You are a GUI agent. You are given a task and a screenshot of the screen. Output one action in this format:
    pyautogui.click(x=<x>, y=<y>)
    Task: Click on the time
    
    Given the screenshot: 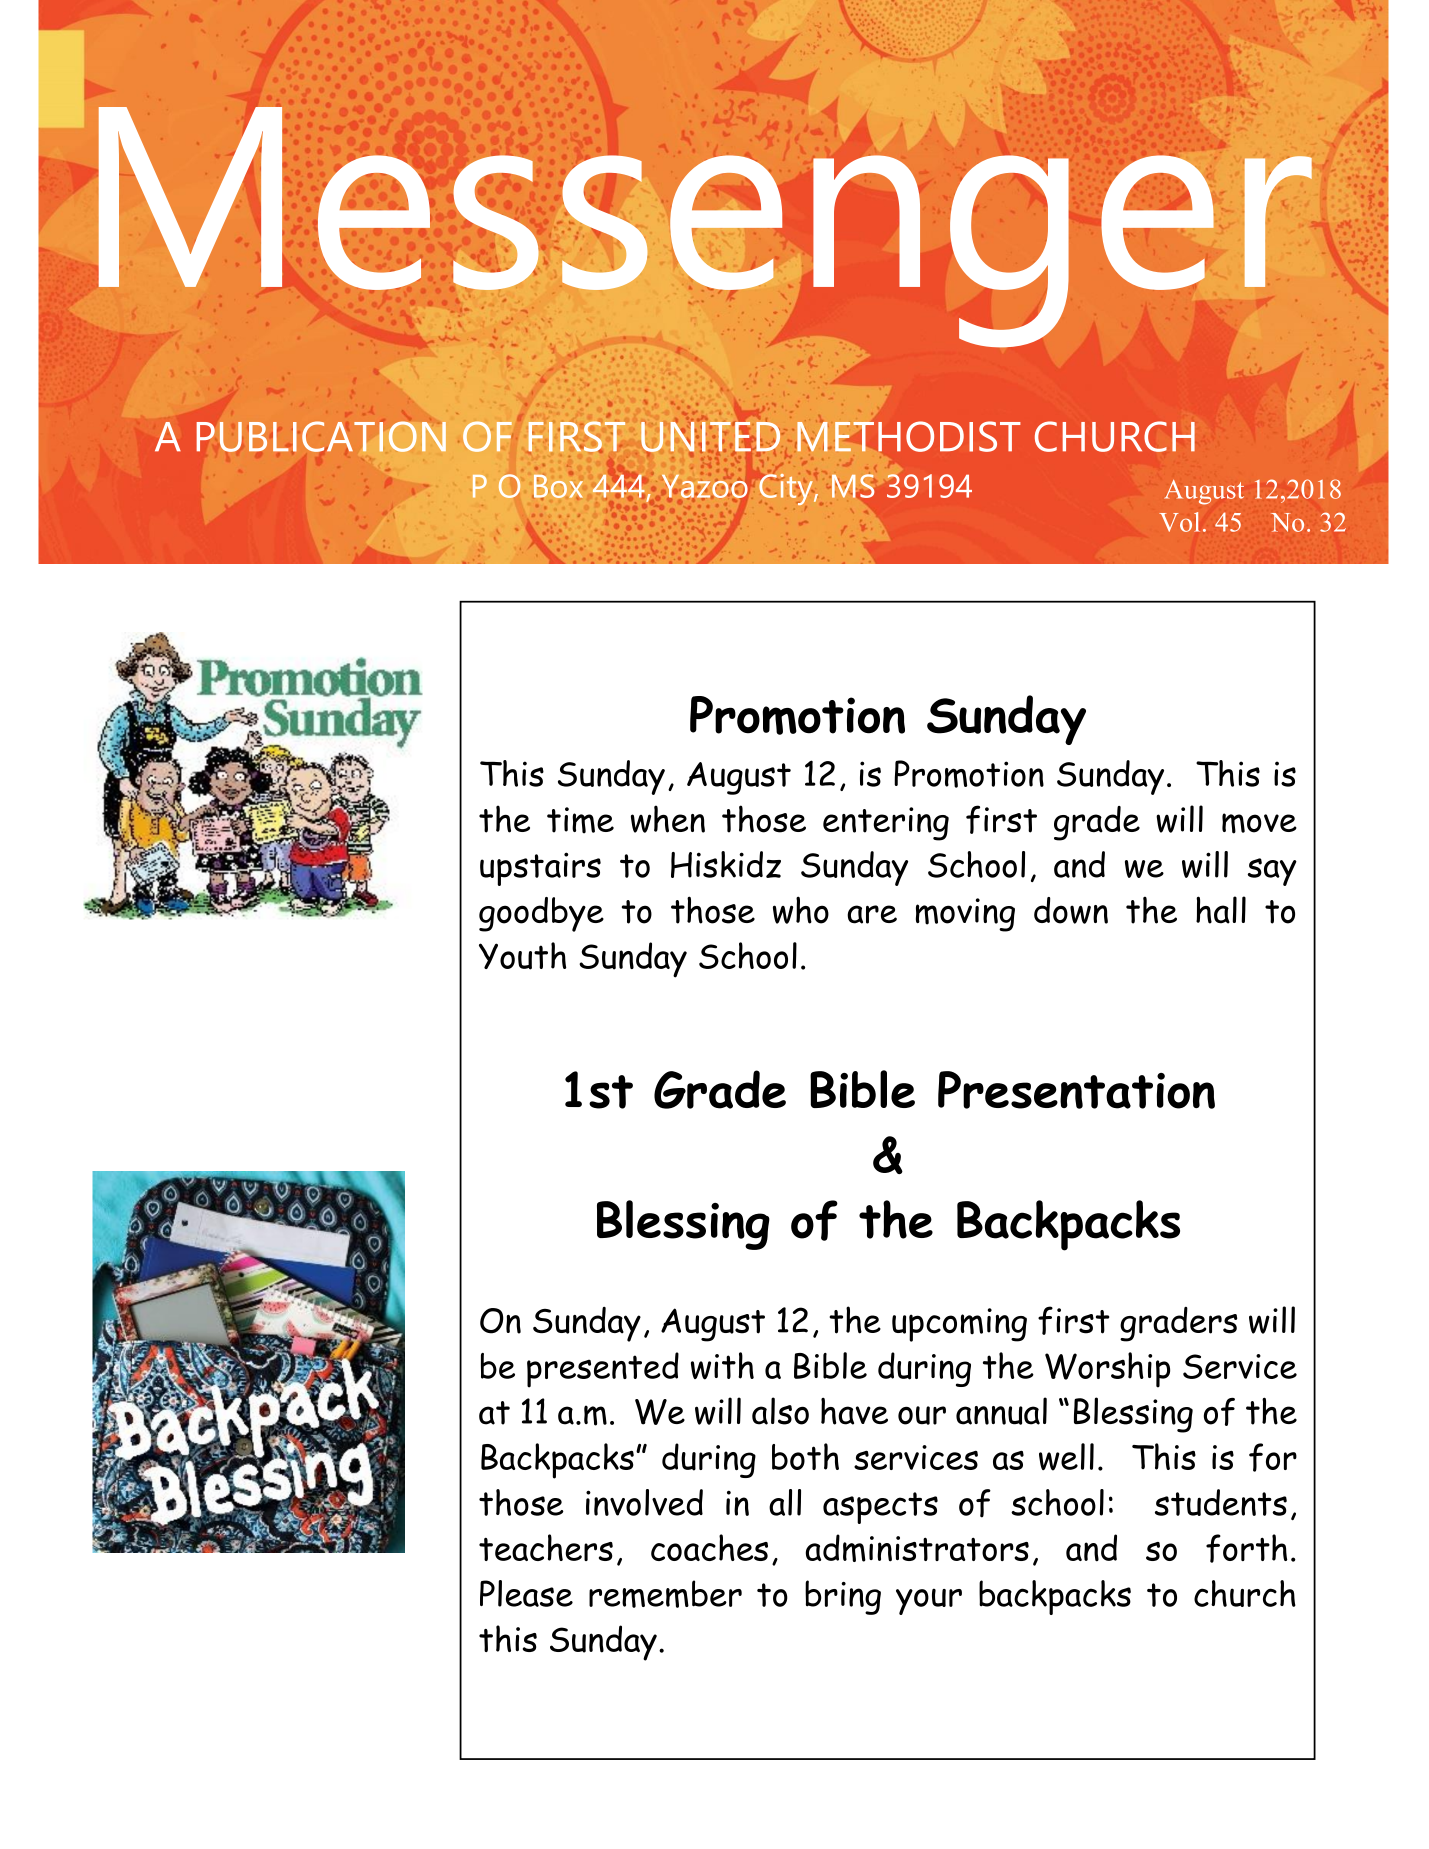 What is the action you would take?
    pyautogui.click(x=580, y=820)
